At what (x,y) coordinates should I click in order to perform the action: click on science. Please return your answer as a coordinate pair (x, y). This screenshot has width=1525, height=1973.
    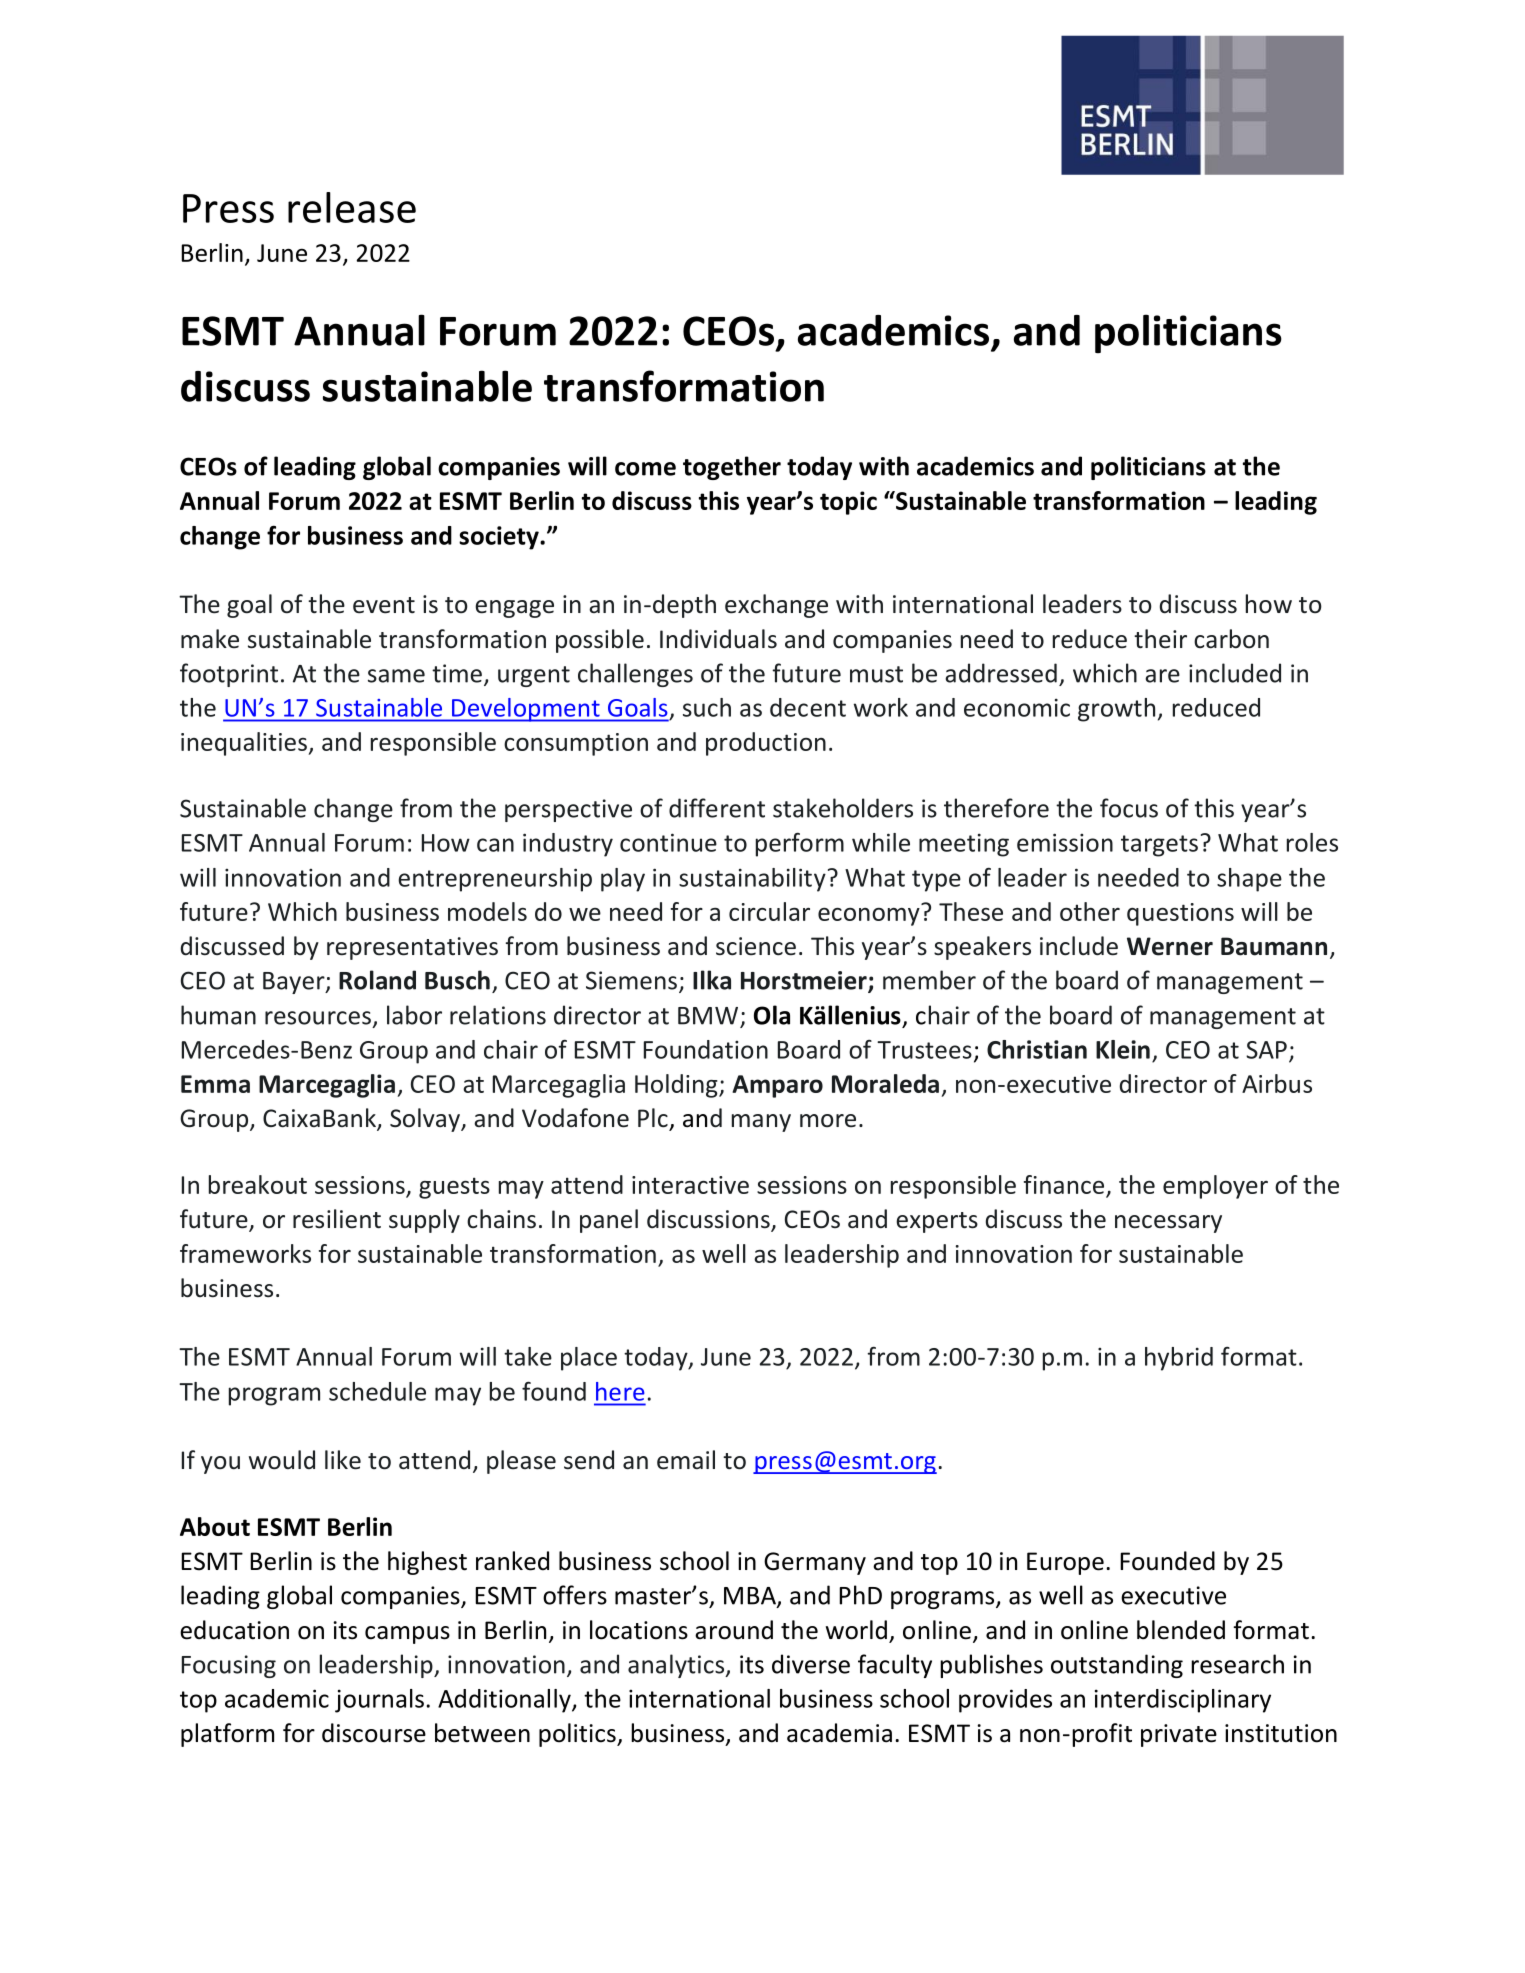
    Looking at the image, I should click on (756, 946).
